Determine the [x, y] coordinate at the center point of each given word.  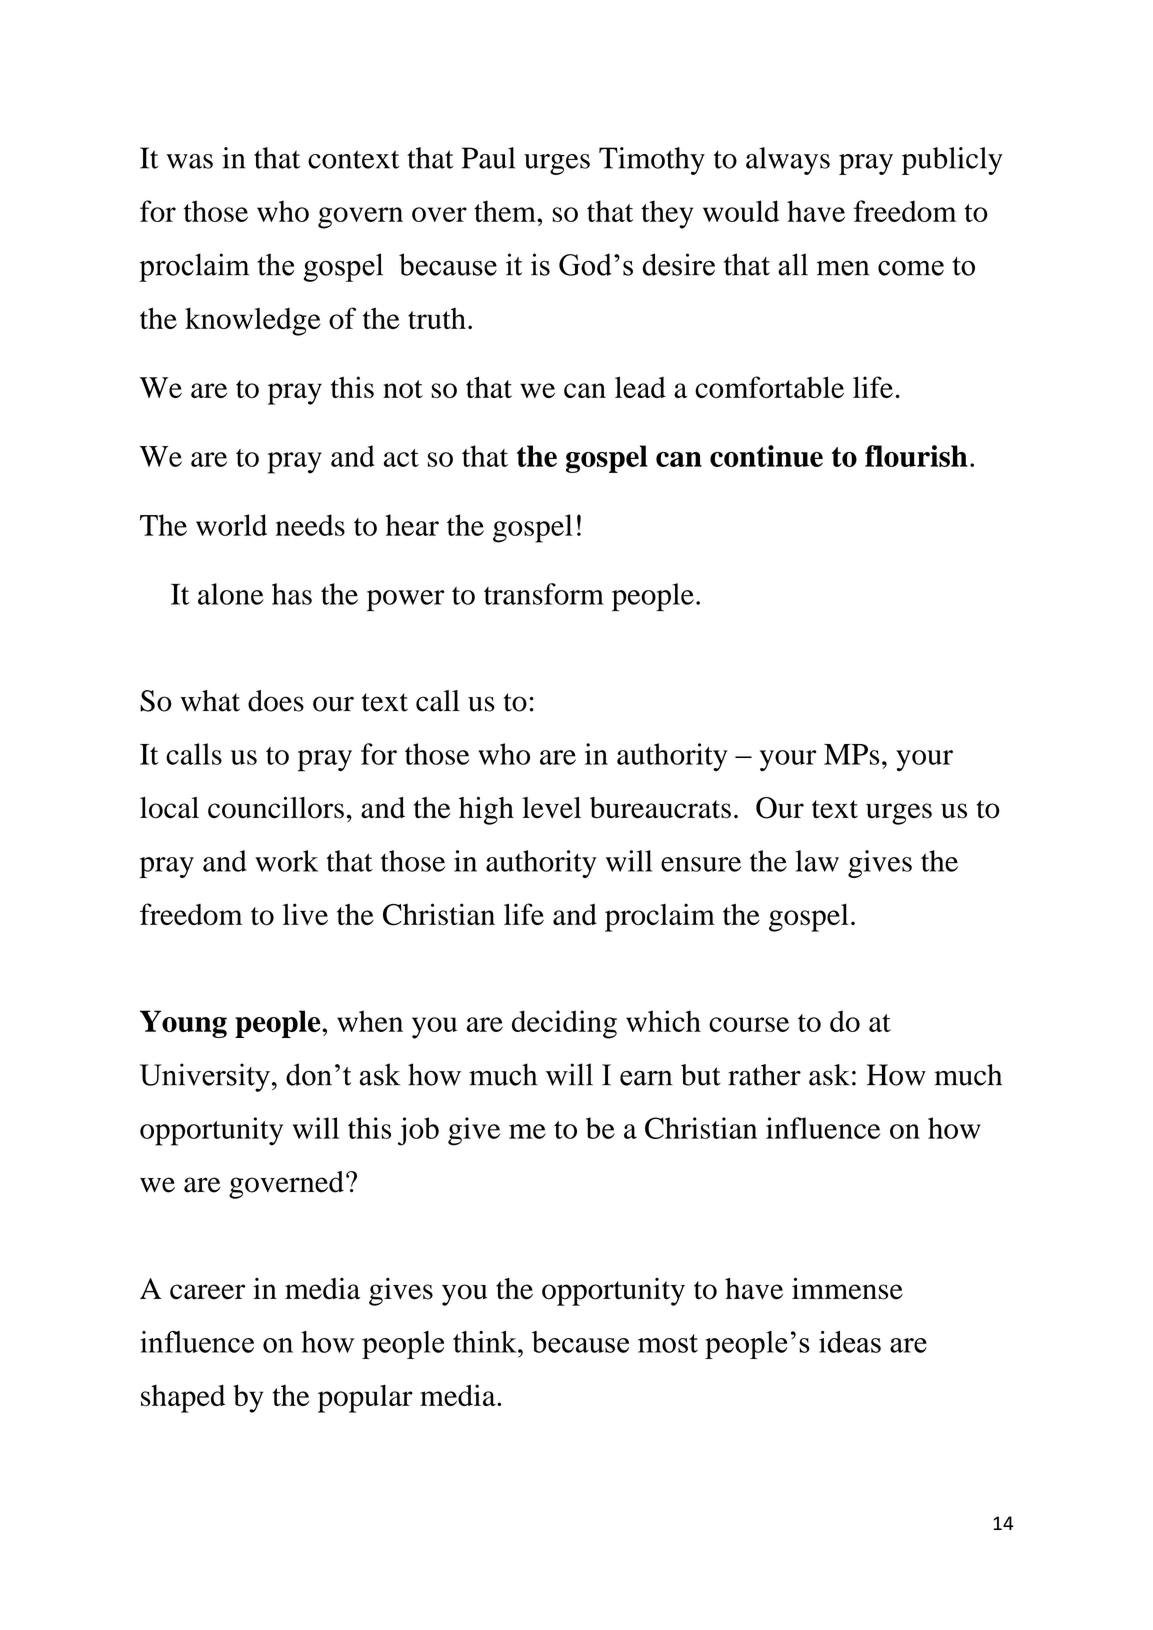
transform [544, 594]
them [506, 211]
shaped [183, 1398]
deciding [564, 1024]
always [788, 161]
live [305, 914]
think [486, 1342]
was [190, 161]
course [749, 1024]
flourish [916, 456]
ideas [850, 1342]
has [292, 594]
